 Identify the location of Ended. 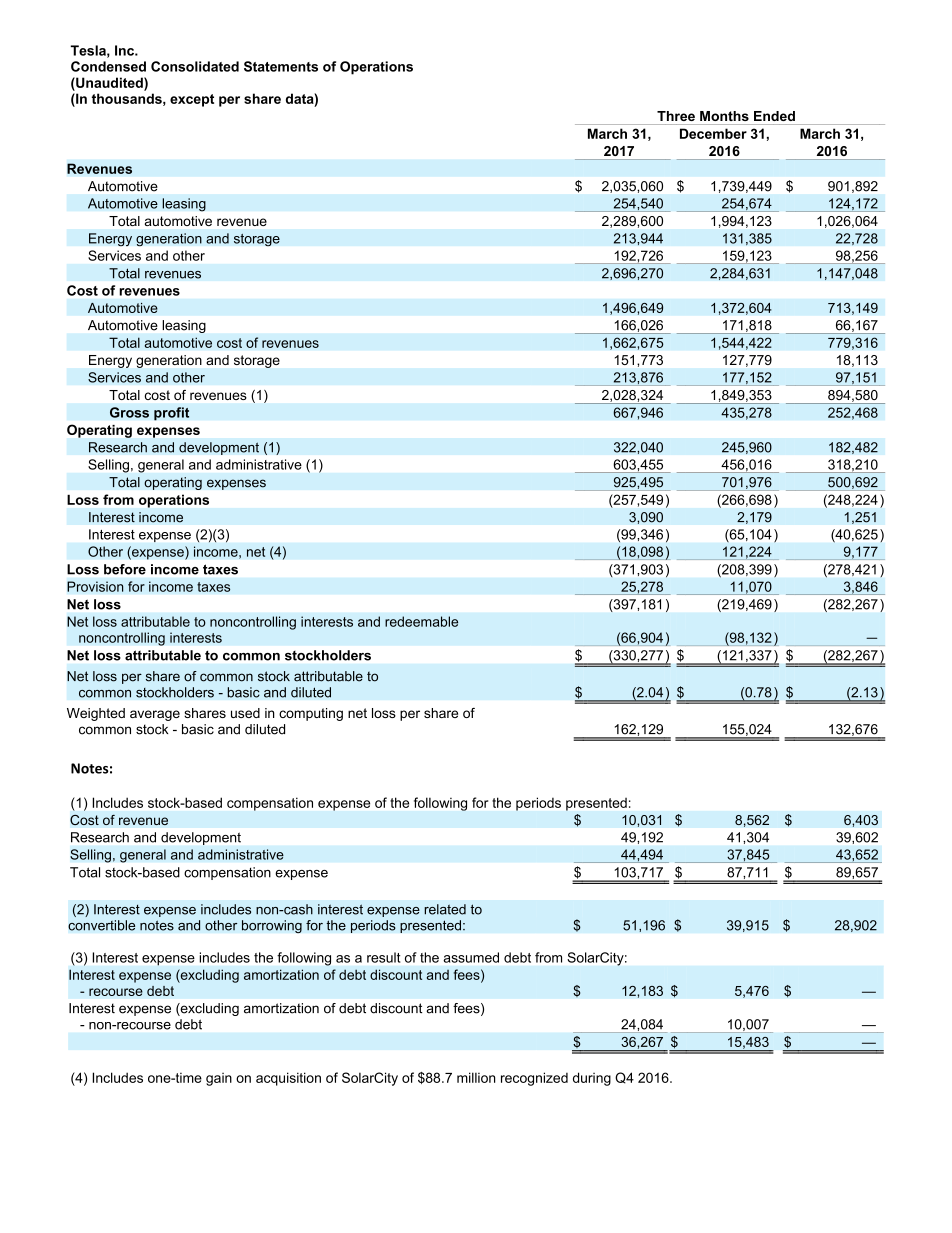
(774, 116).
